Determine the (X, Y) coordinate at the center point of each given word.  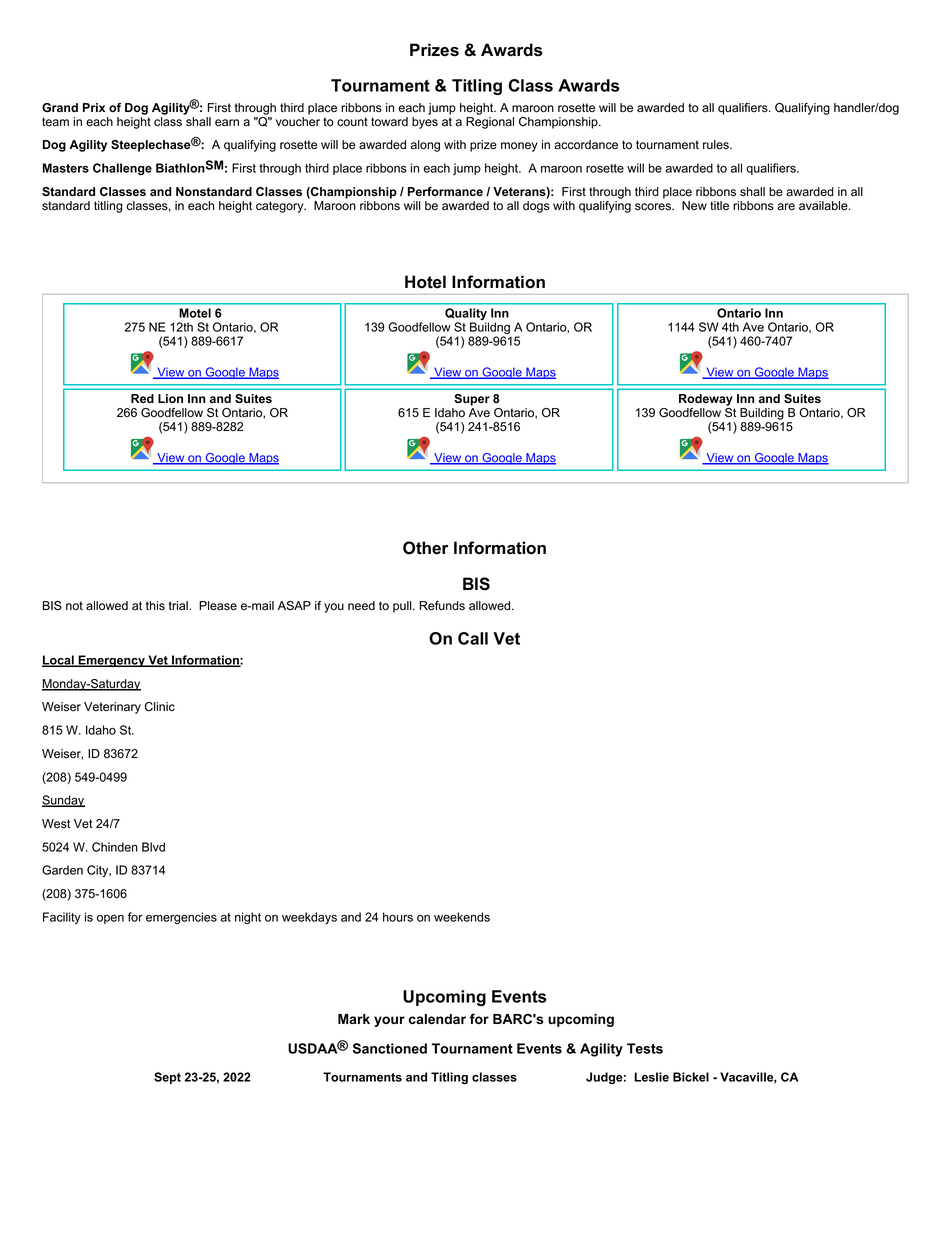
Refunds (442, 606)
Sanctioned (390, 1048)
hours (398, 917)
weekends (462, 917)
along (425, 146)
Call (473, 638)
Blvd (153, 847)
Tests (645, 1048)
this (155, 605)
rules (717, 145)
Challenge (122, 169)
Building (762, 414)
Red (142, 398)
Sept (167, 1078)
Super (472, 400)
